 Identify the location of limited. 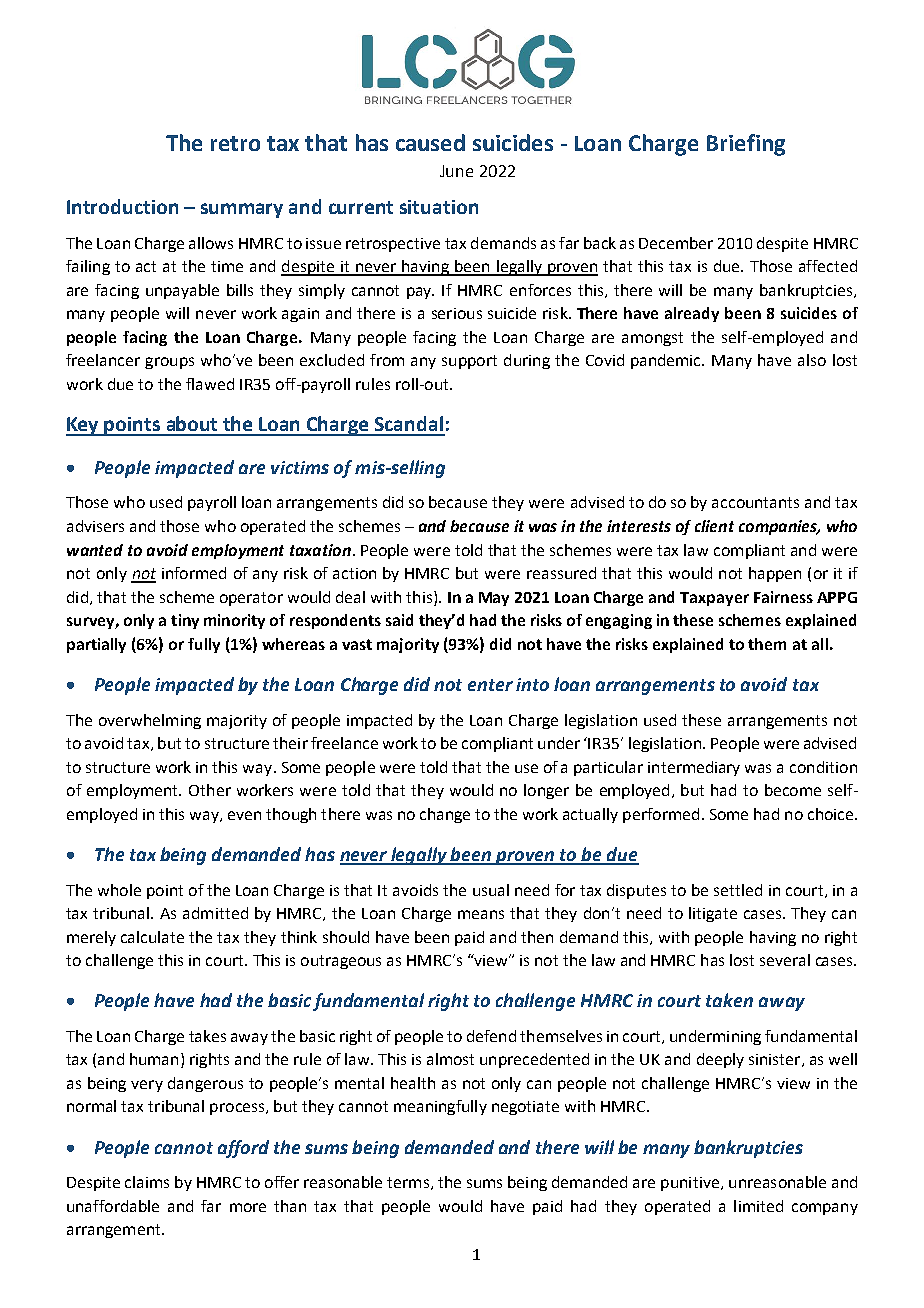
(758, 1206).
